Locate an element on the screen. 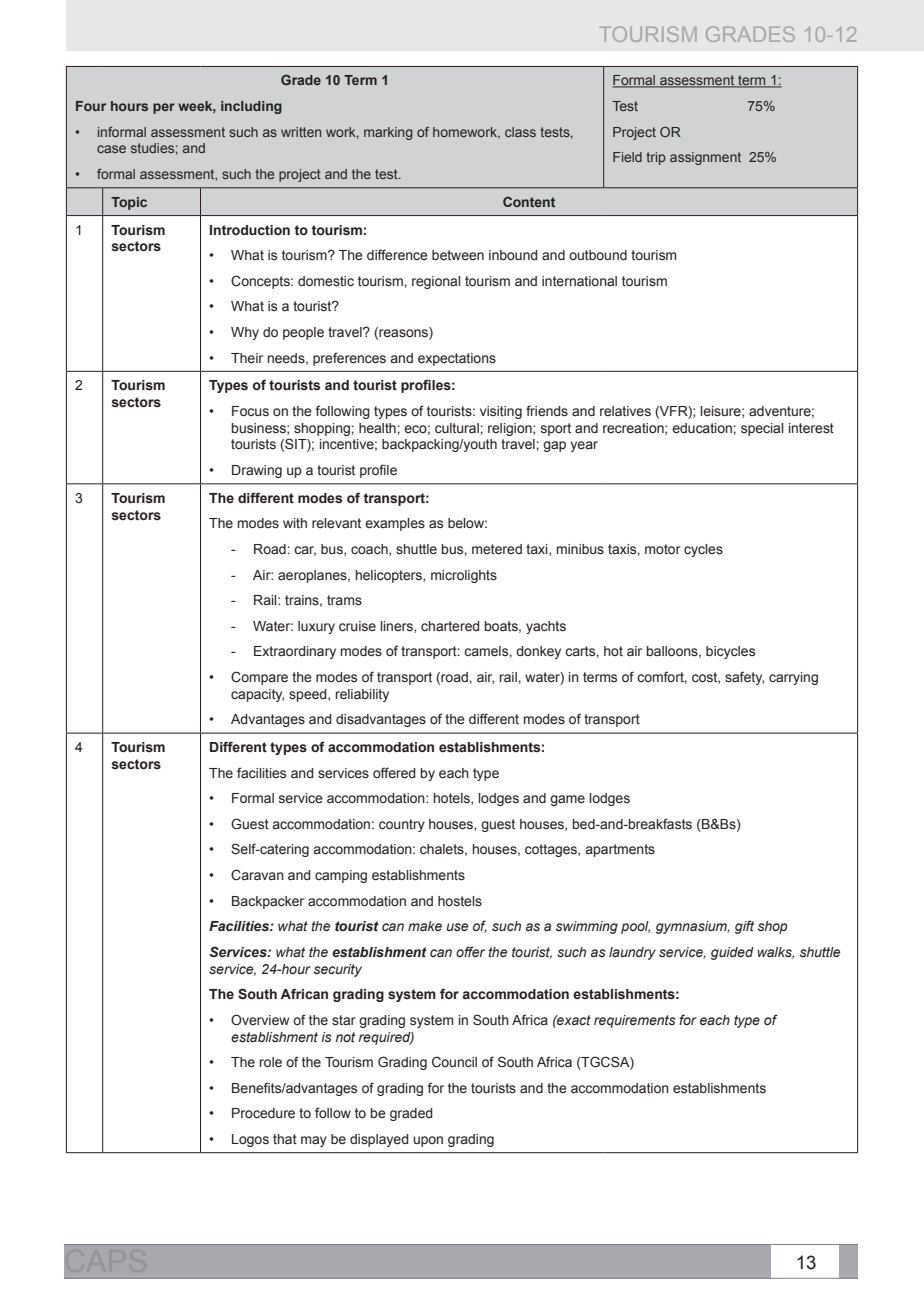 The image size is (924, 1308). Logos is located at coordinates (250, 1140).
